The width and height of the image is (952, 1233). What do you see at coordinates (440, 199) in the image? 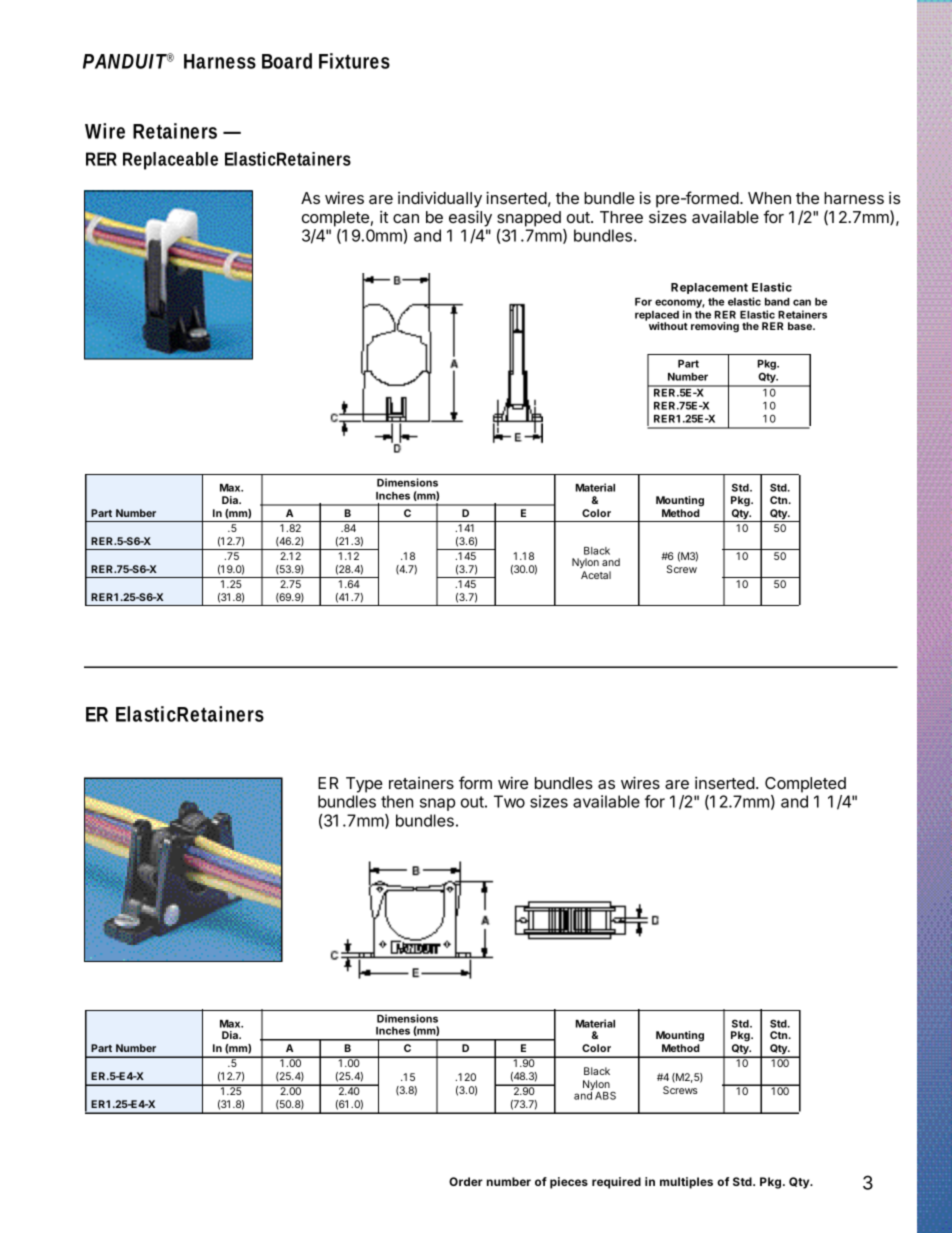
I see `individually` at bounding box center [440, 199].
